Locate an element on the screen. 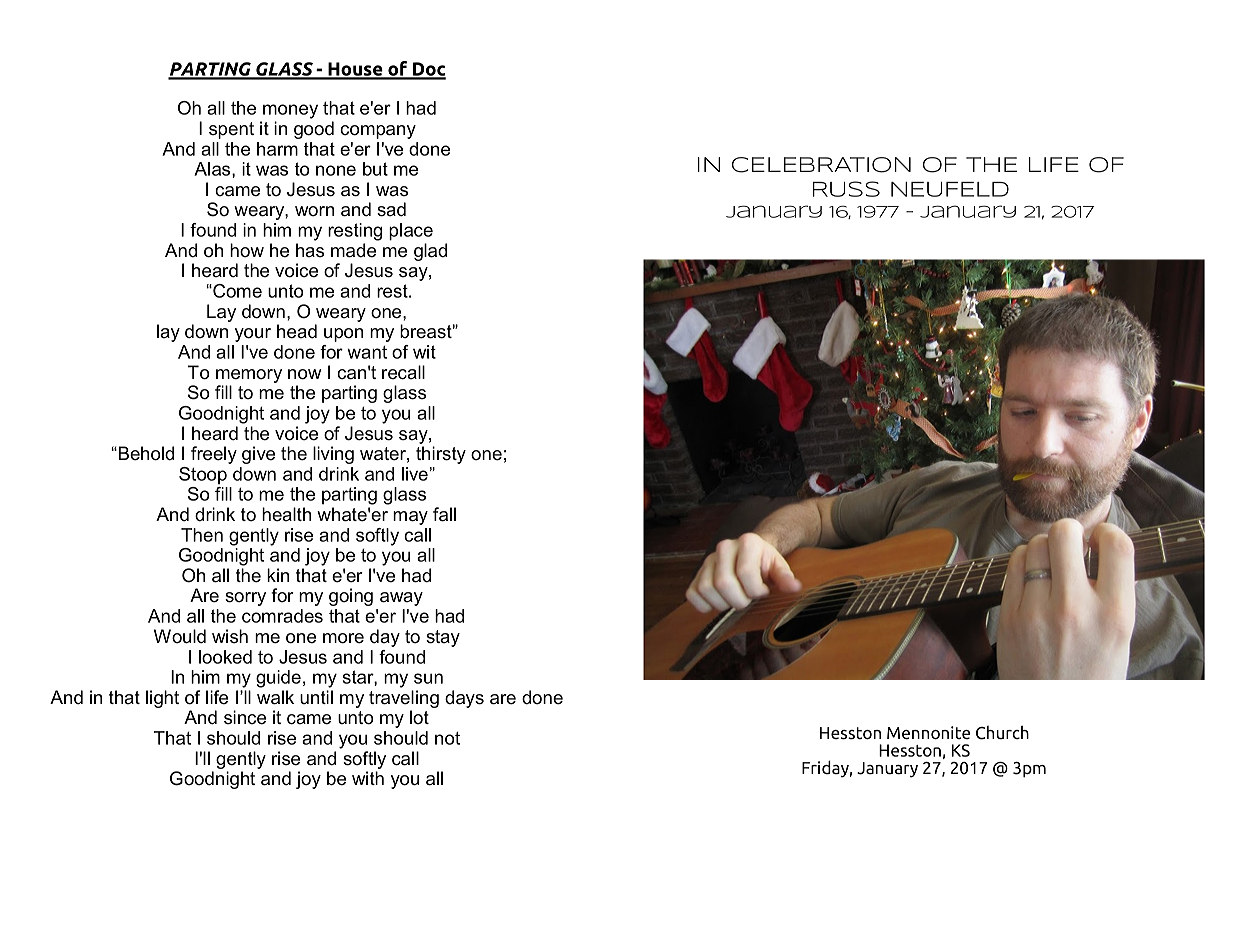 This screenshot has height=952, width=1233. fall is located at coordinates (444, 514).
